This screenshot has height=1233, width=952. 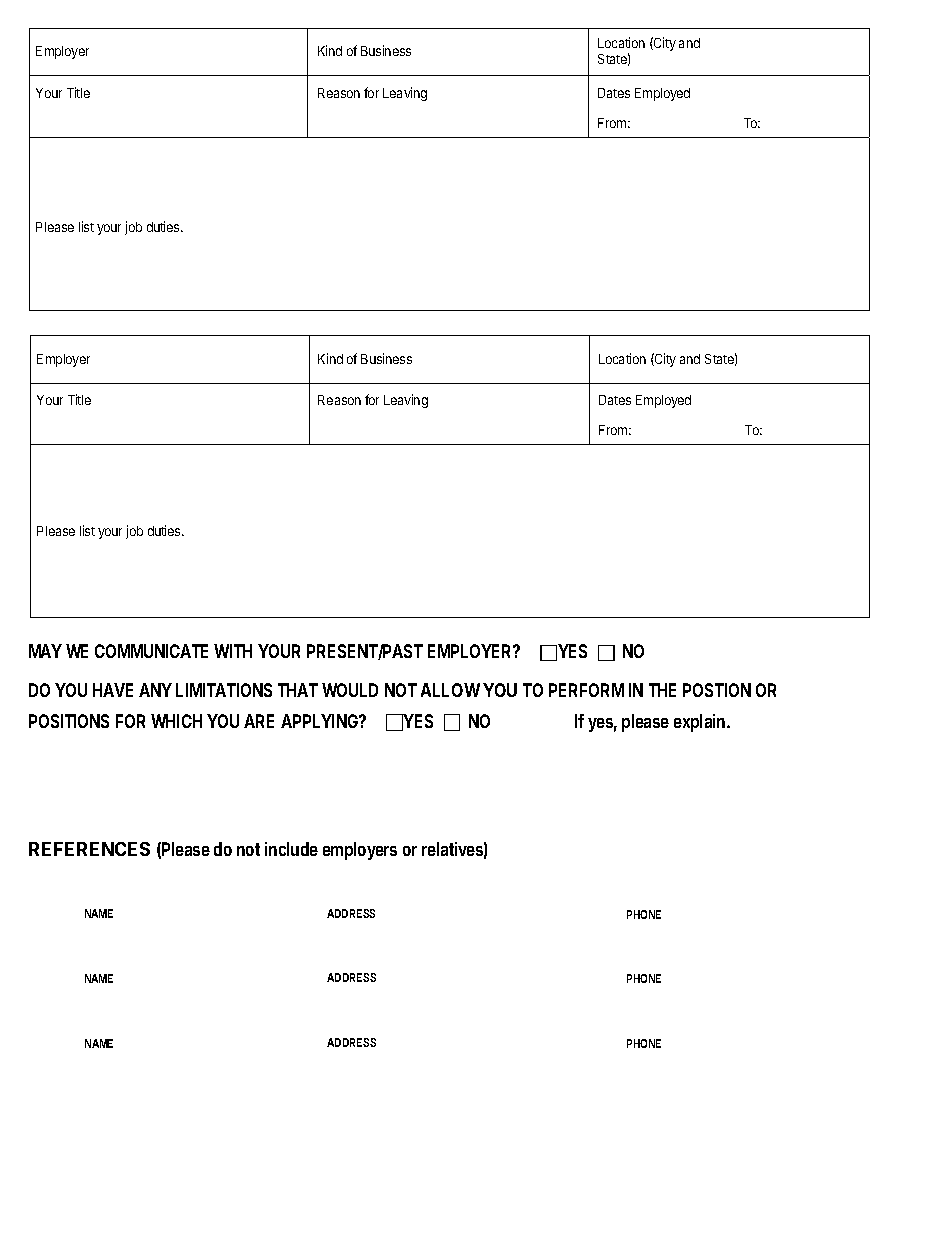 I want to click on WITH, so click(x=233, y=651).
